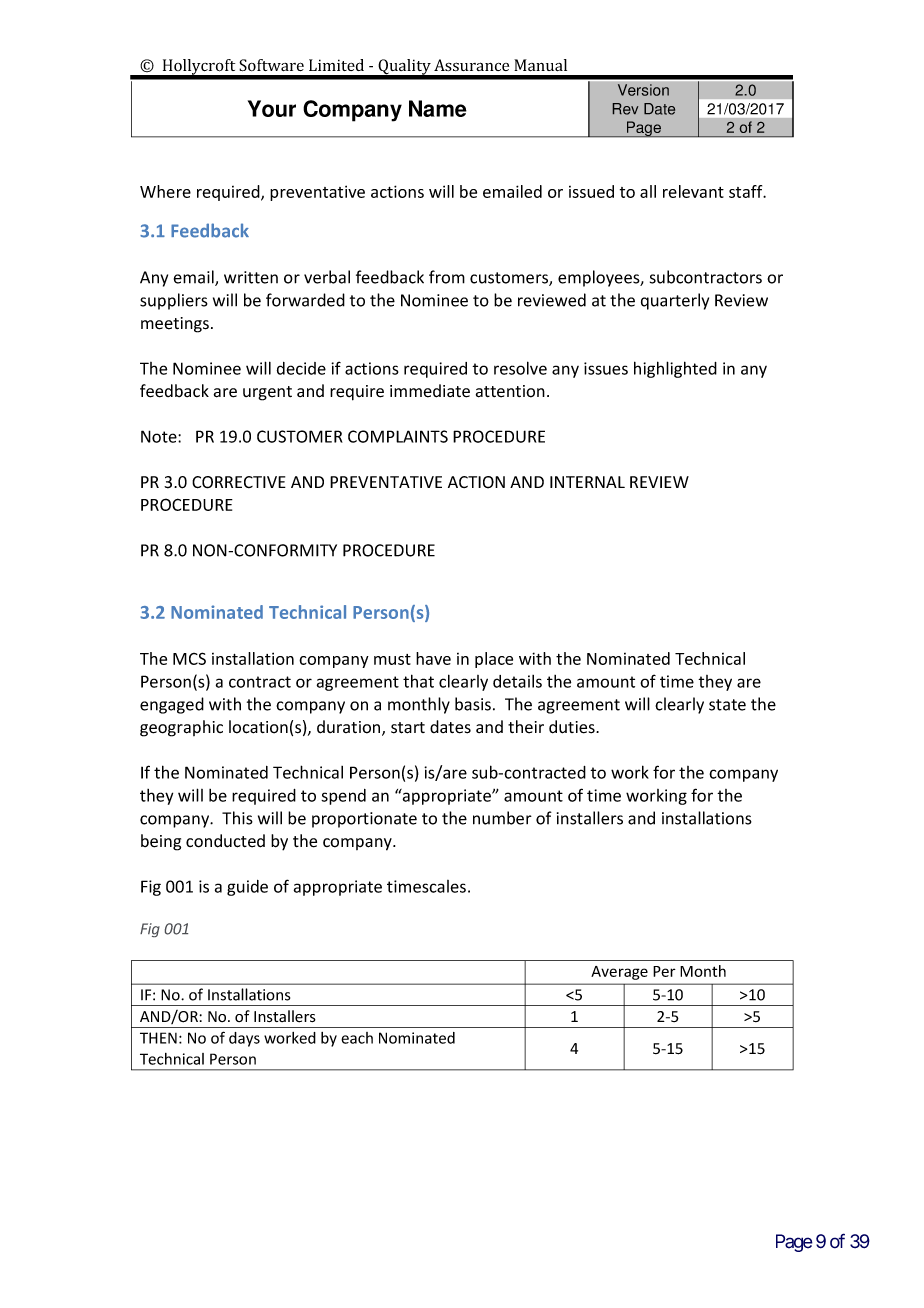 This screenshot has width=924, height=1308. Describe the element at coordinates (272, 108) in the screenshot. I see `Your` at that location.
